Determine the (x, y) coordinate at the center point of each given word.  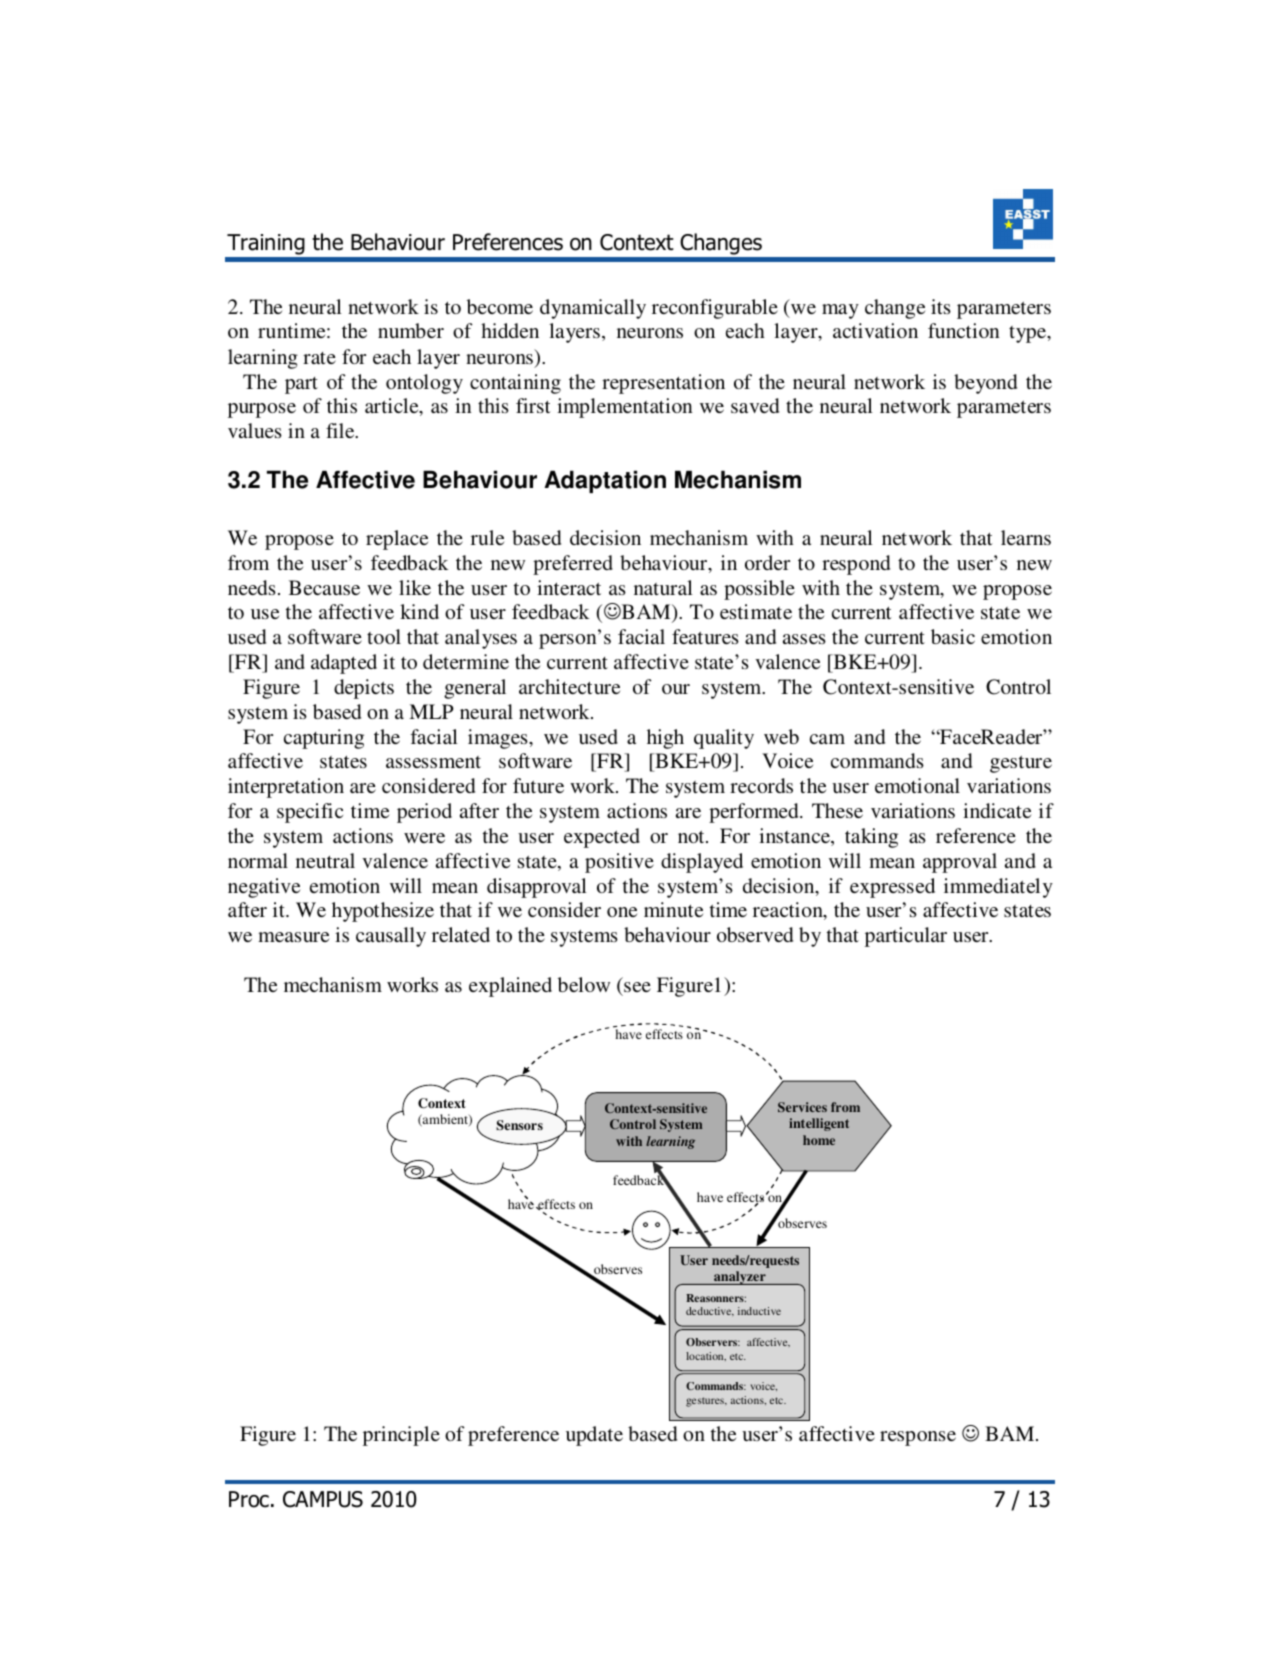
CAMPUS (323, 1499)
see (637, 987)
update (594, 1436)
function (964, 330)
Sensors (519, 1125)
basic (953, 636)
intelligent (819, 1124)
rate (319, 358)
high (665, 739)
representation (663, 384)
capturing (324, 739)
